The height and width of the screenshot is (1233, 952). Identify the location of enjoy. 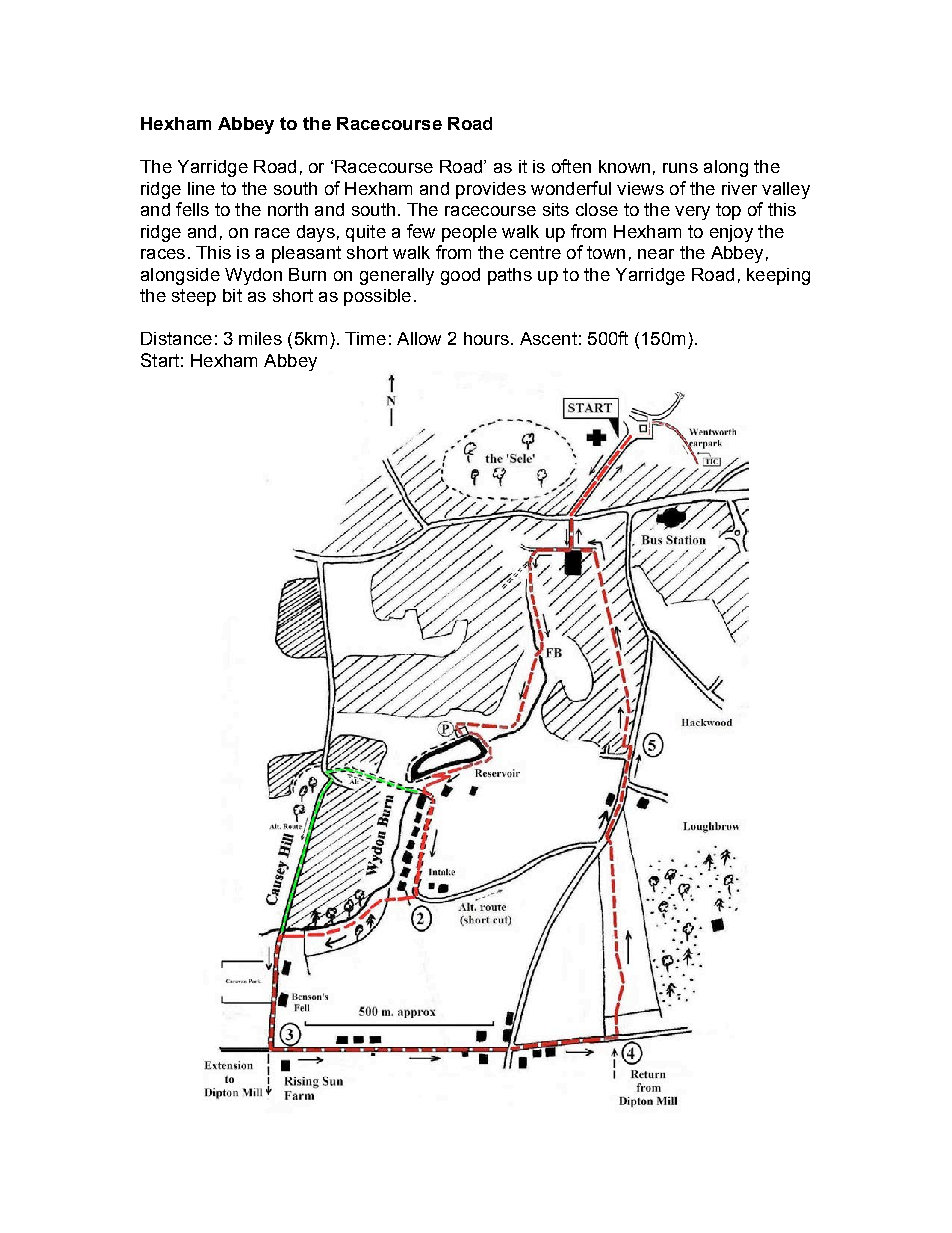
(731, 233).
